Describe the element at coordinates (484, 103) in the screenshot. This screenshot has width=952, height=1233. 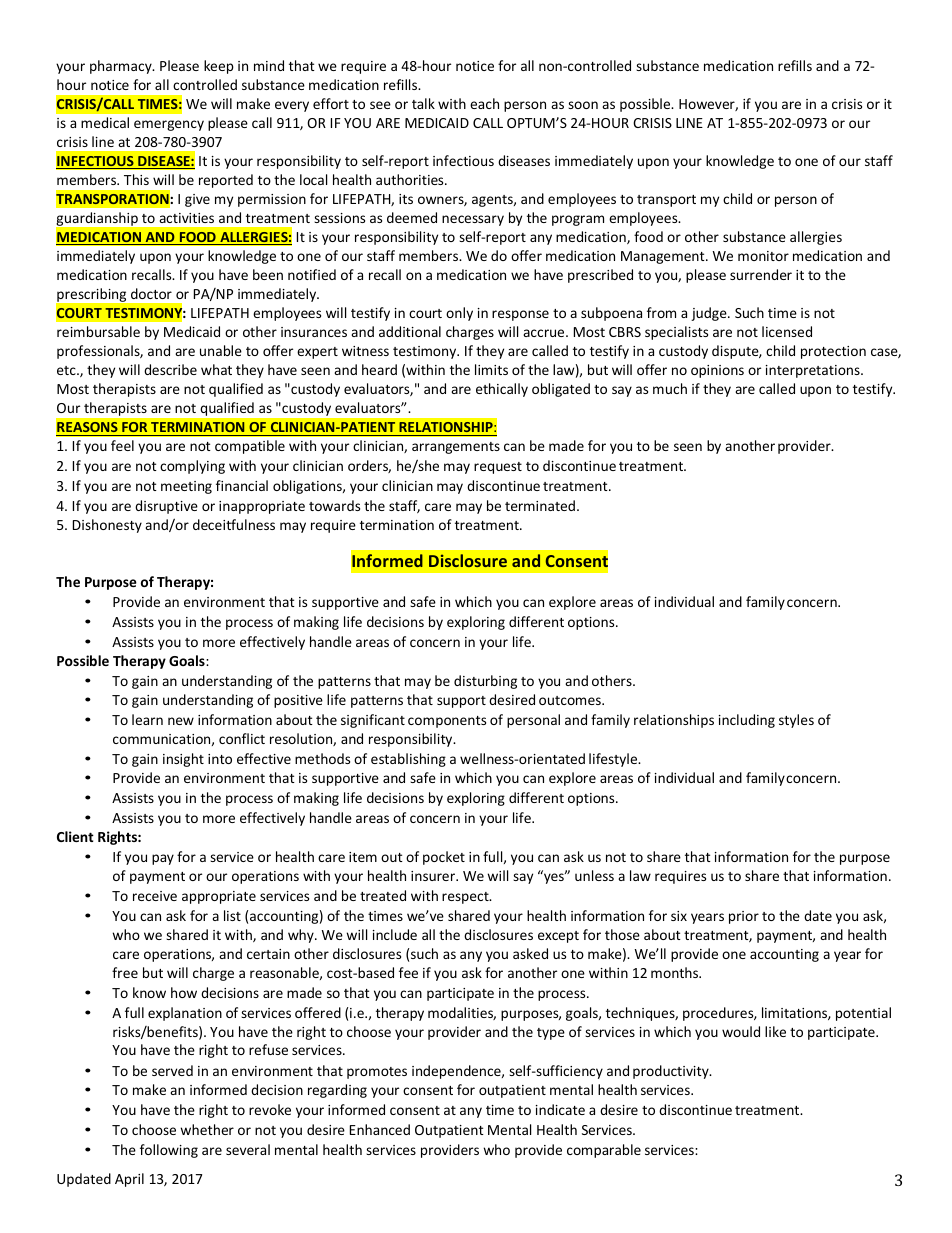
I see `each` at that location.
